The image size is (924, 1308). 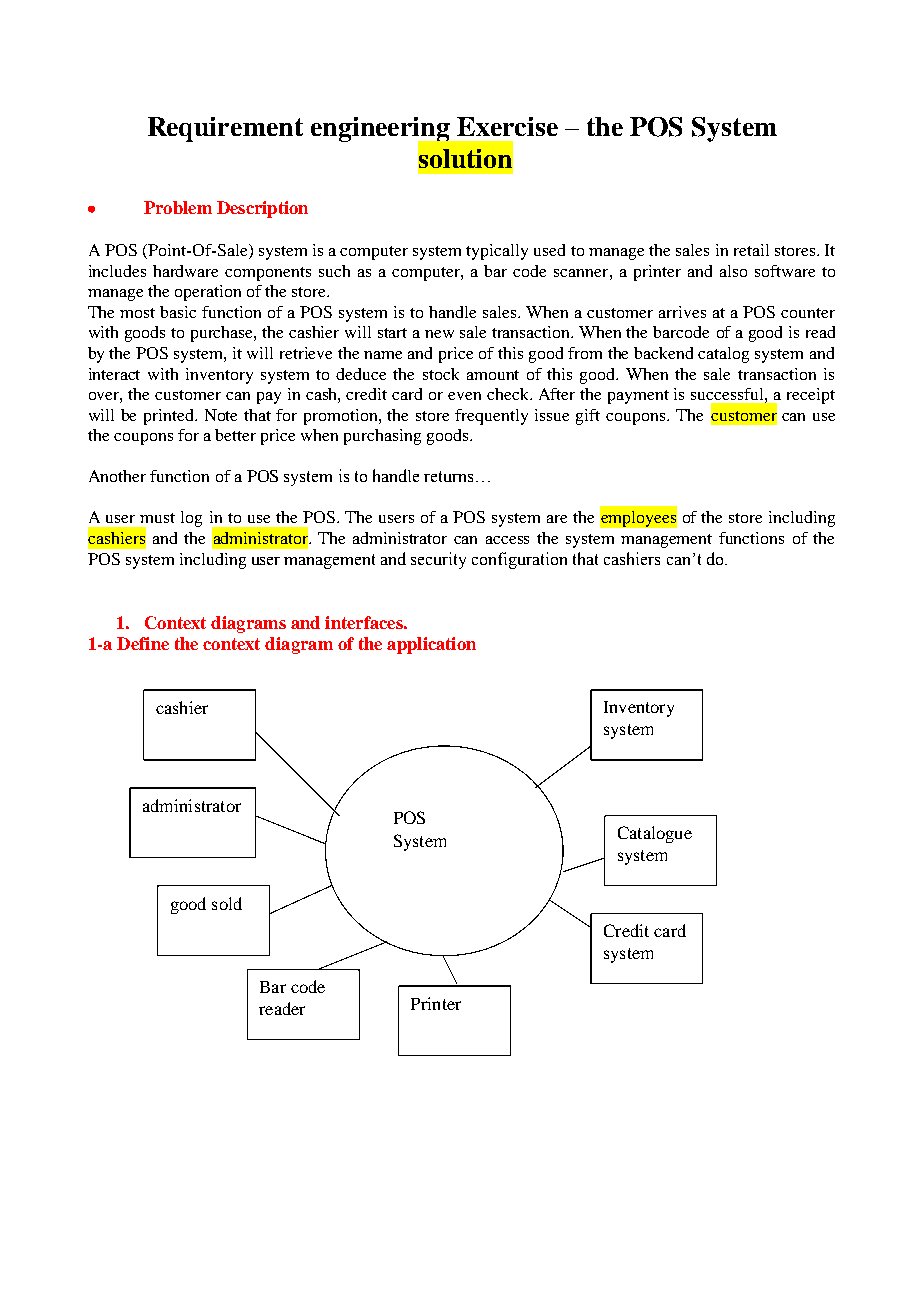 What do you see at coordinates (157, 518) in the page?
I see `must` at bounding box center [157, 518].
